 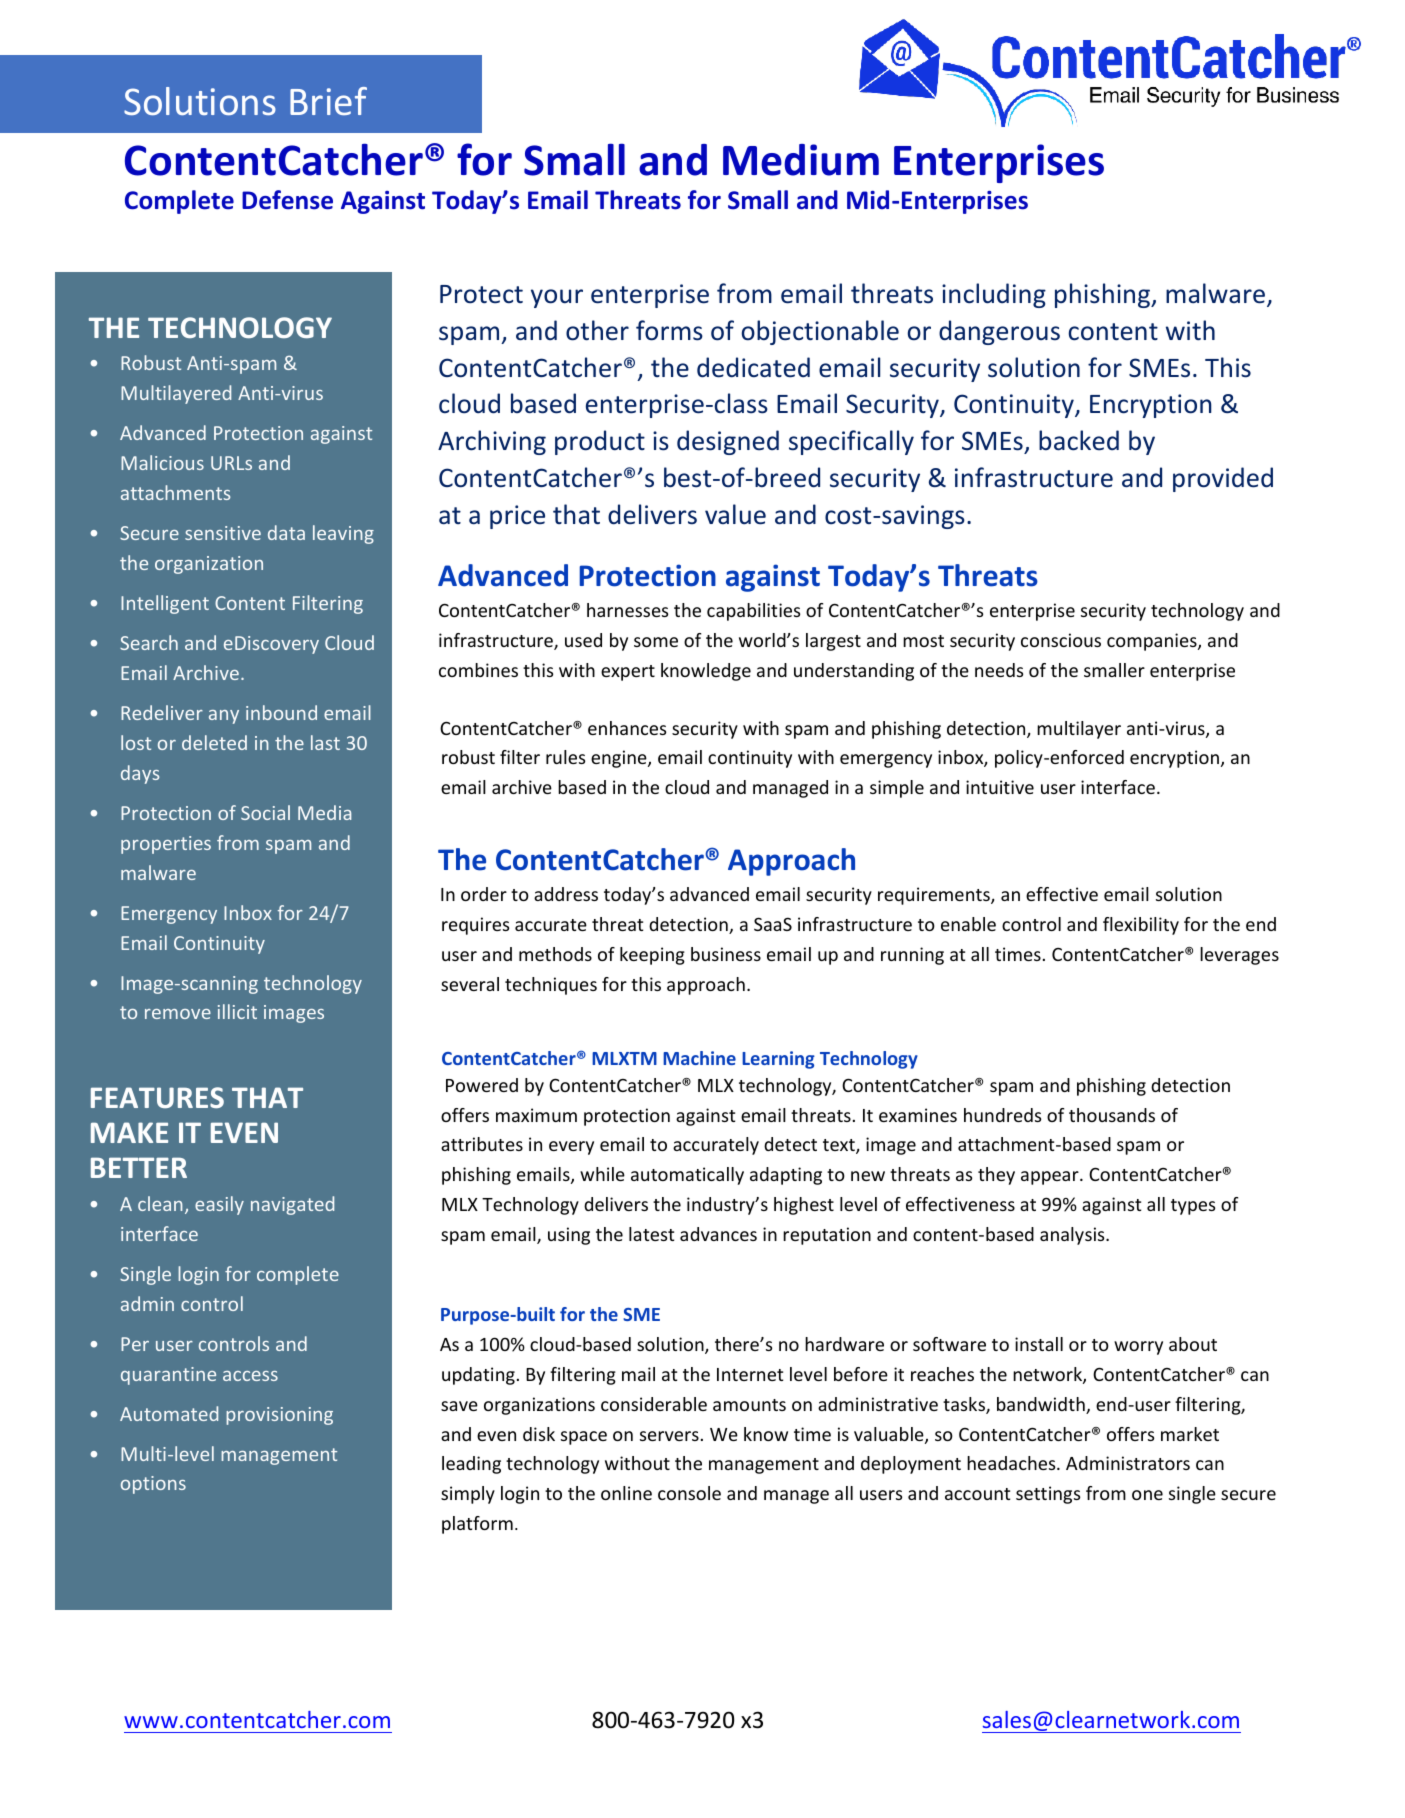 I want to click on designed, so click(x=728, y=442).
